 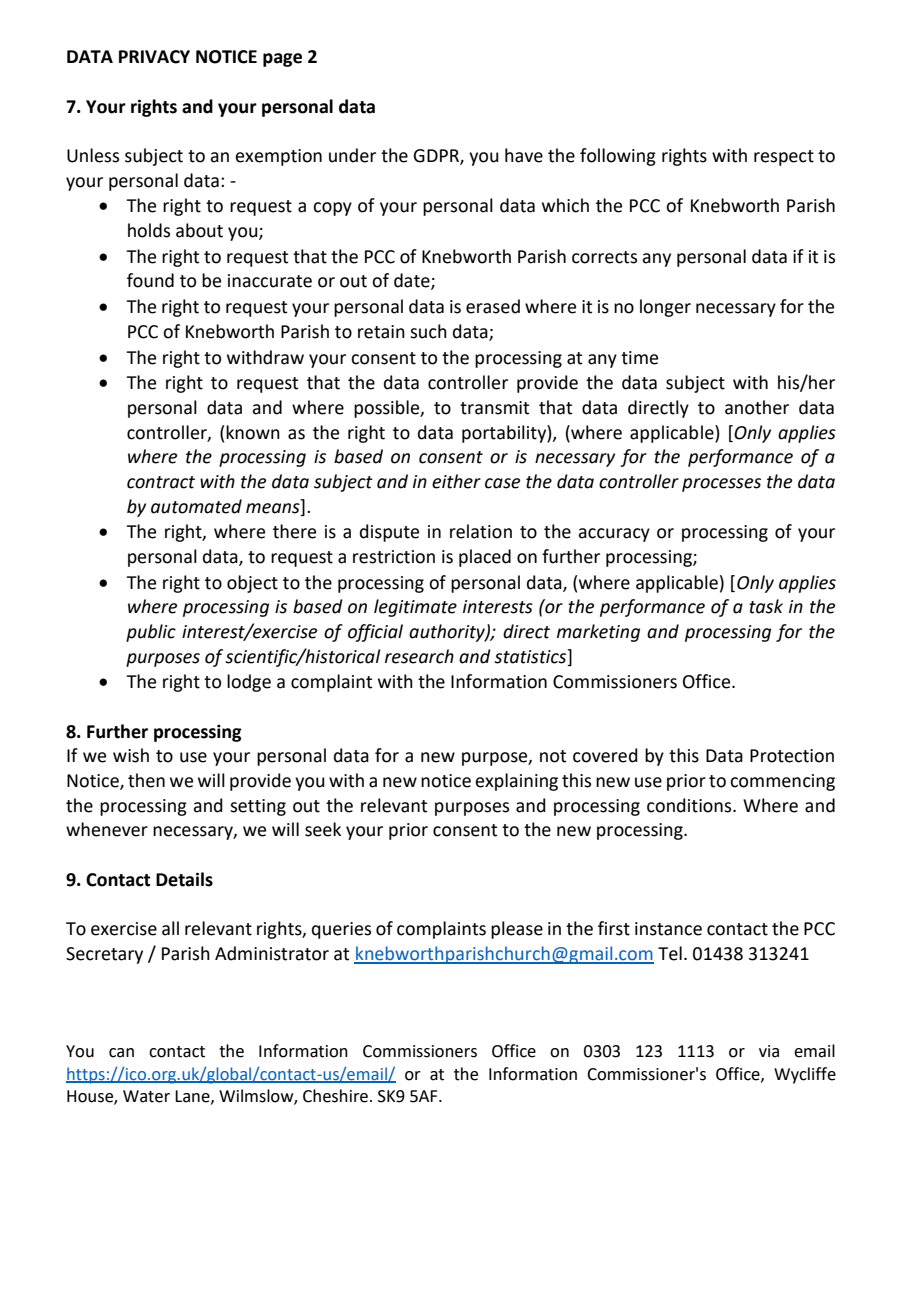 What do you see at coordinates (437, 157) in the screenshot?
I see `GDPR` at bounding box center [437, 157].
